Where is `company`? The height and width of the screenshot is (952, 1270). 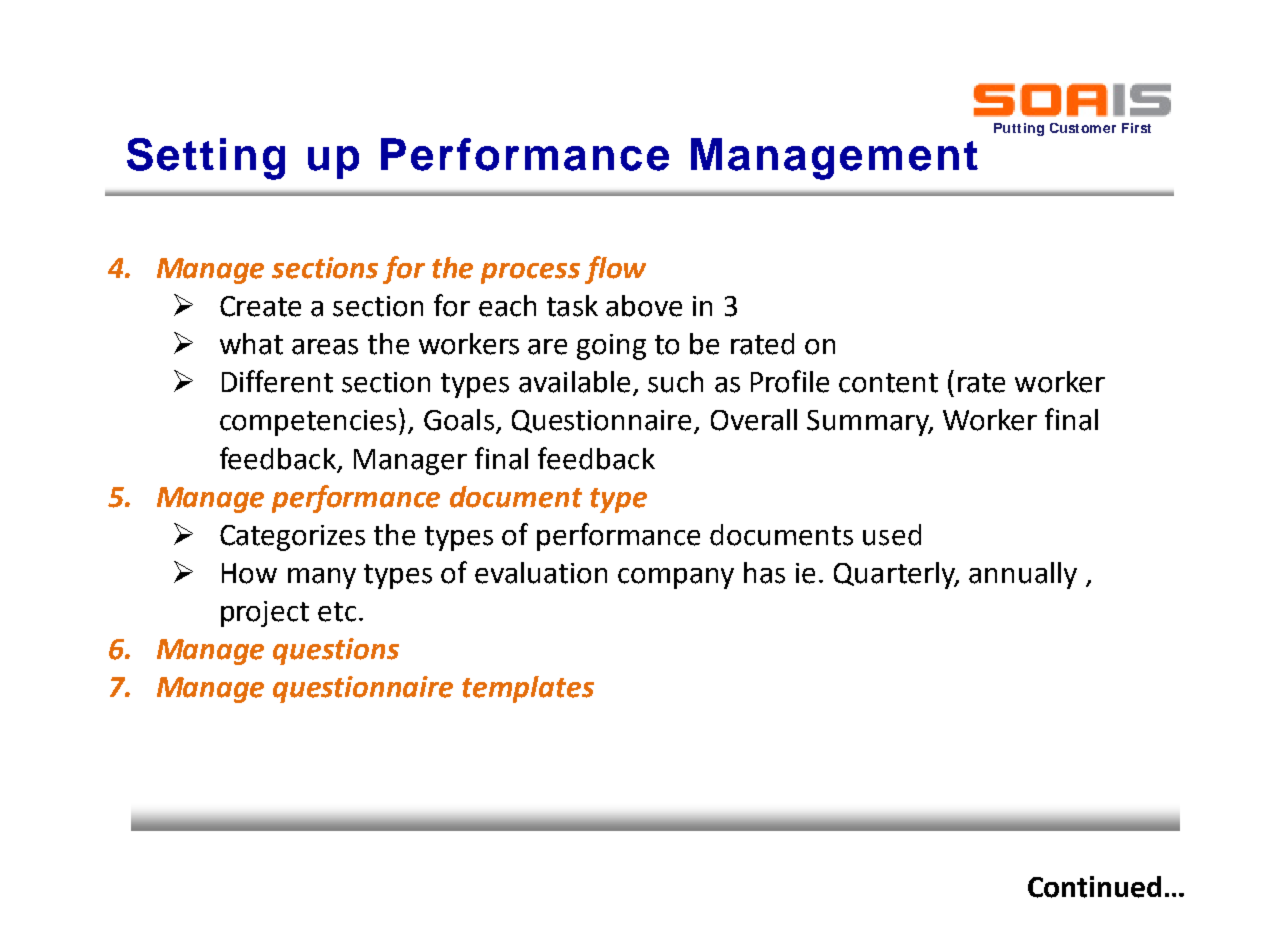 company is located at coordinates (676, 578).
